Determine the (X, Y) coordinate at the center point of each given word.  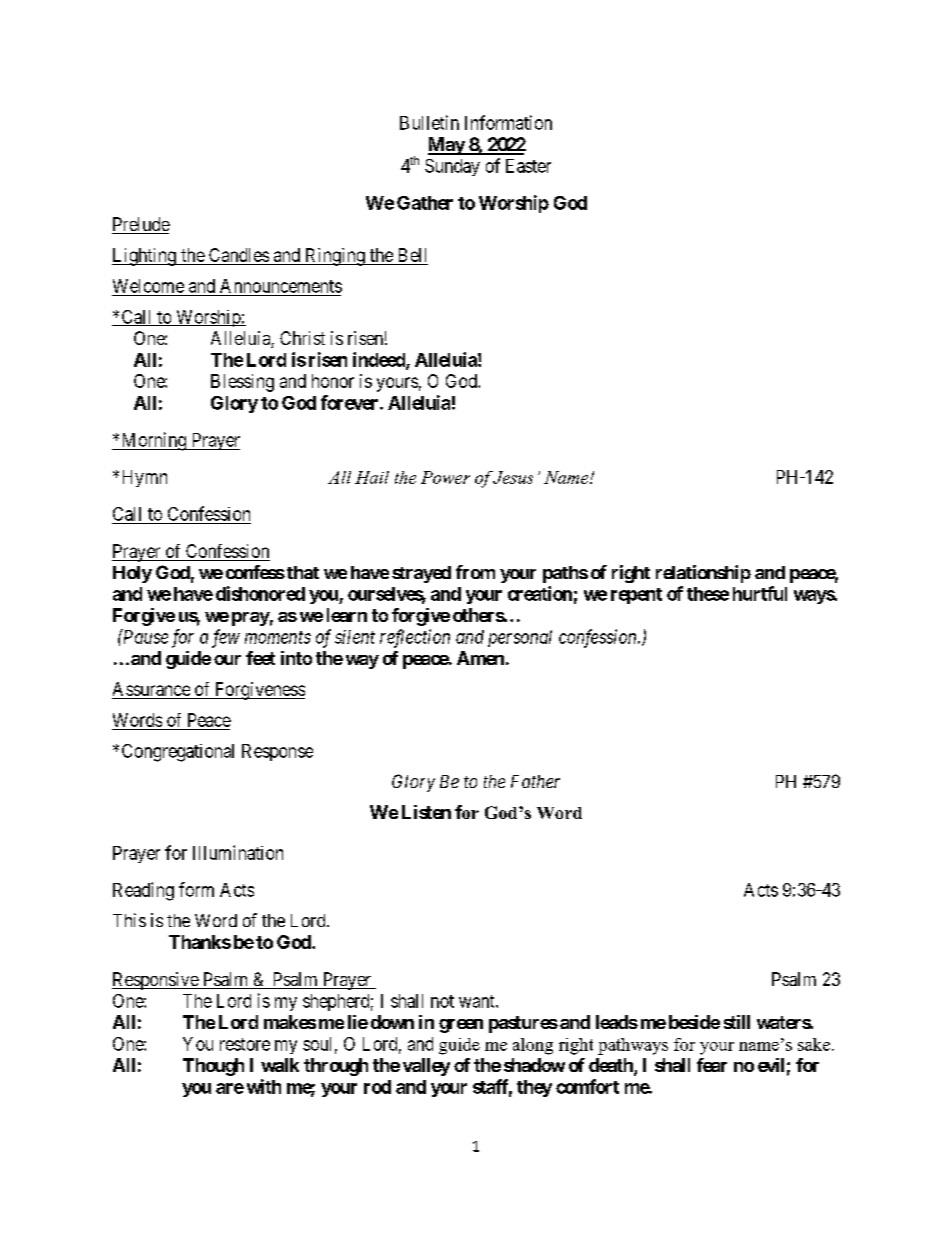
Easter (528, 166)
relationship (703, 574)
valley (426, 1067)
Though (213, 1067)
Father (535, 781)
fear (712, 1065)
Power (445, 477)
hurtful (760, 593)
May (447, 146)
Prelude (141, 225)
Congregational (178, 753)
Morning (154, 441)
